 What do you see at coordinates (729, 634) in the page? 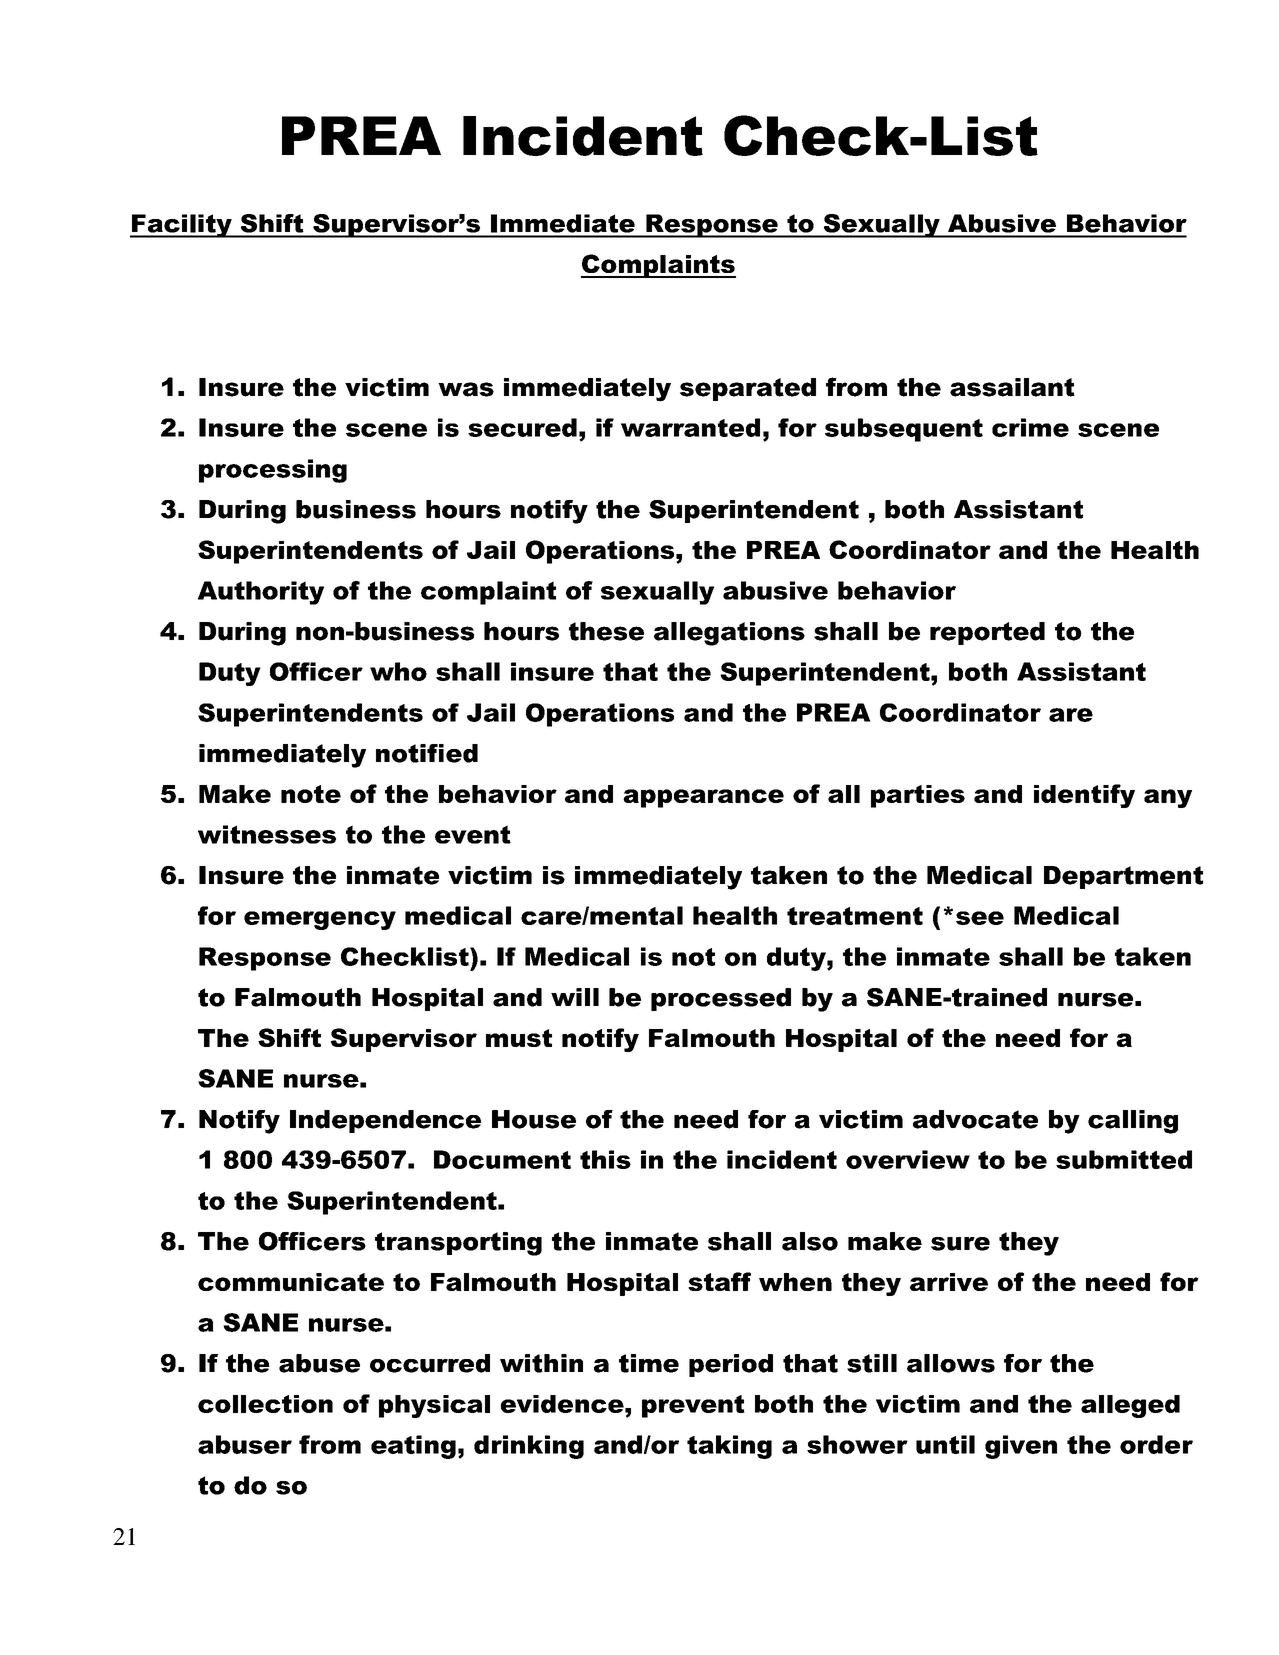
I see `allegations` at bounding box center [729, 634].
